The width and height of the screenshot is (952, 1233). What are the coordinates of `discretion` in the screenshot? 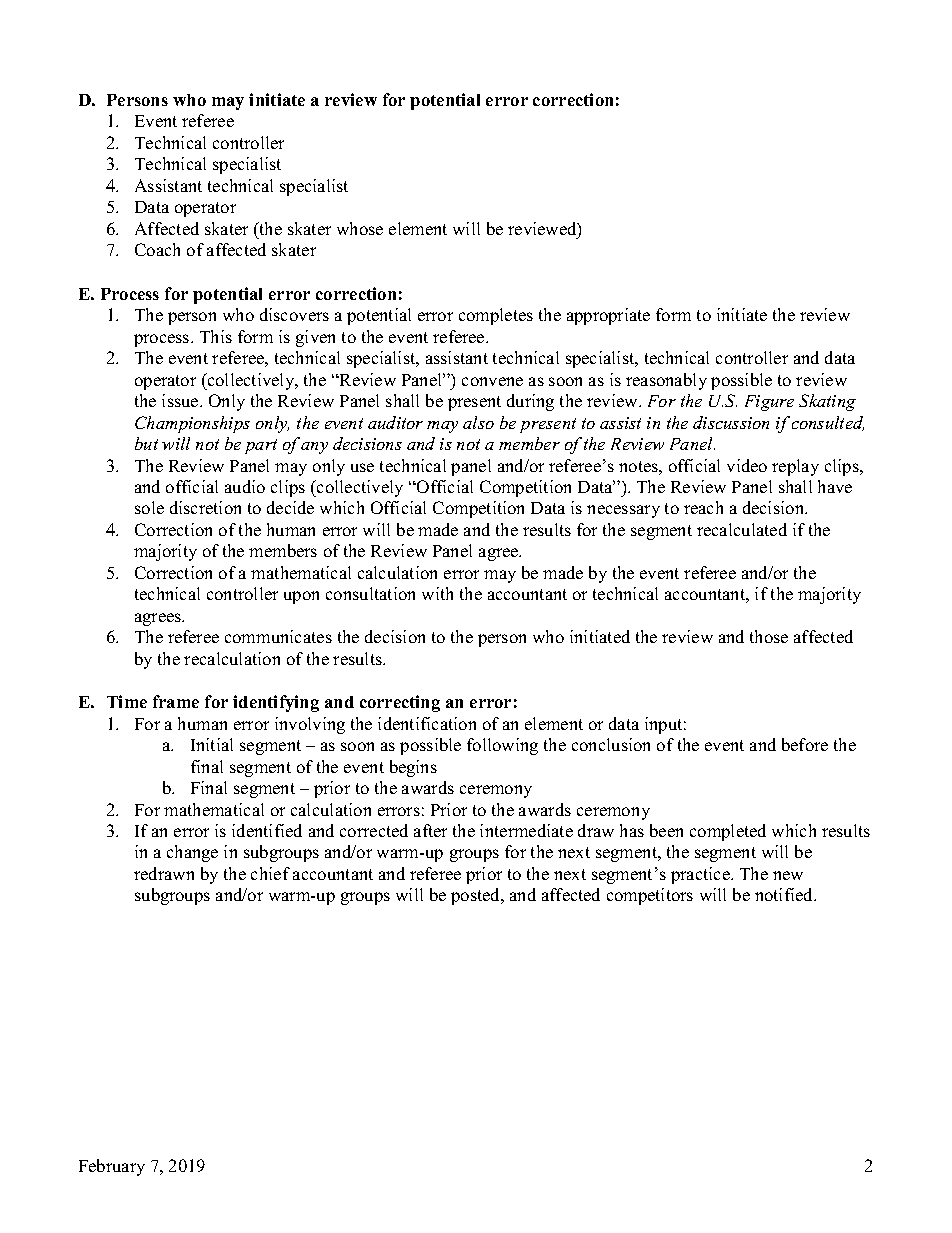 It's located at (205, 507).
